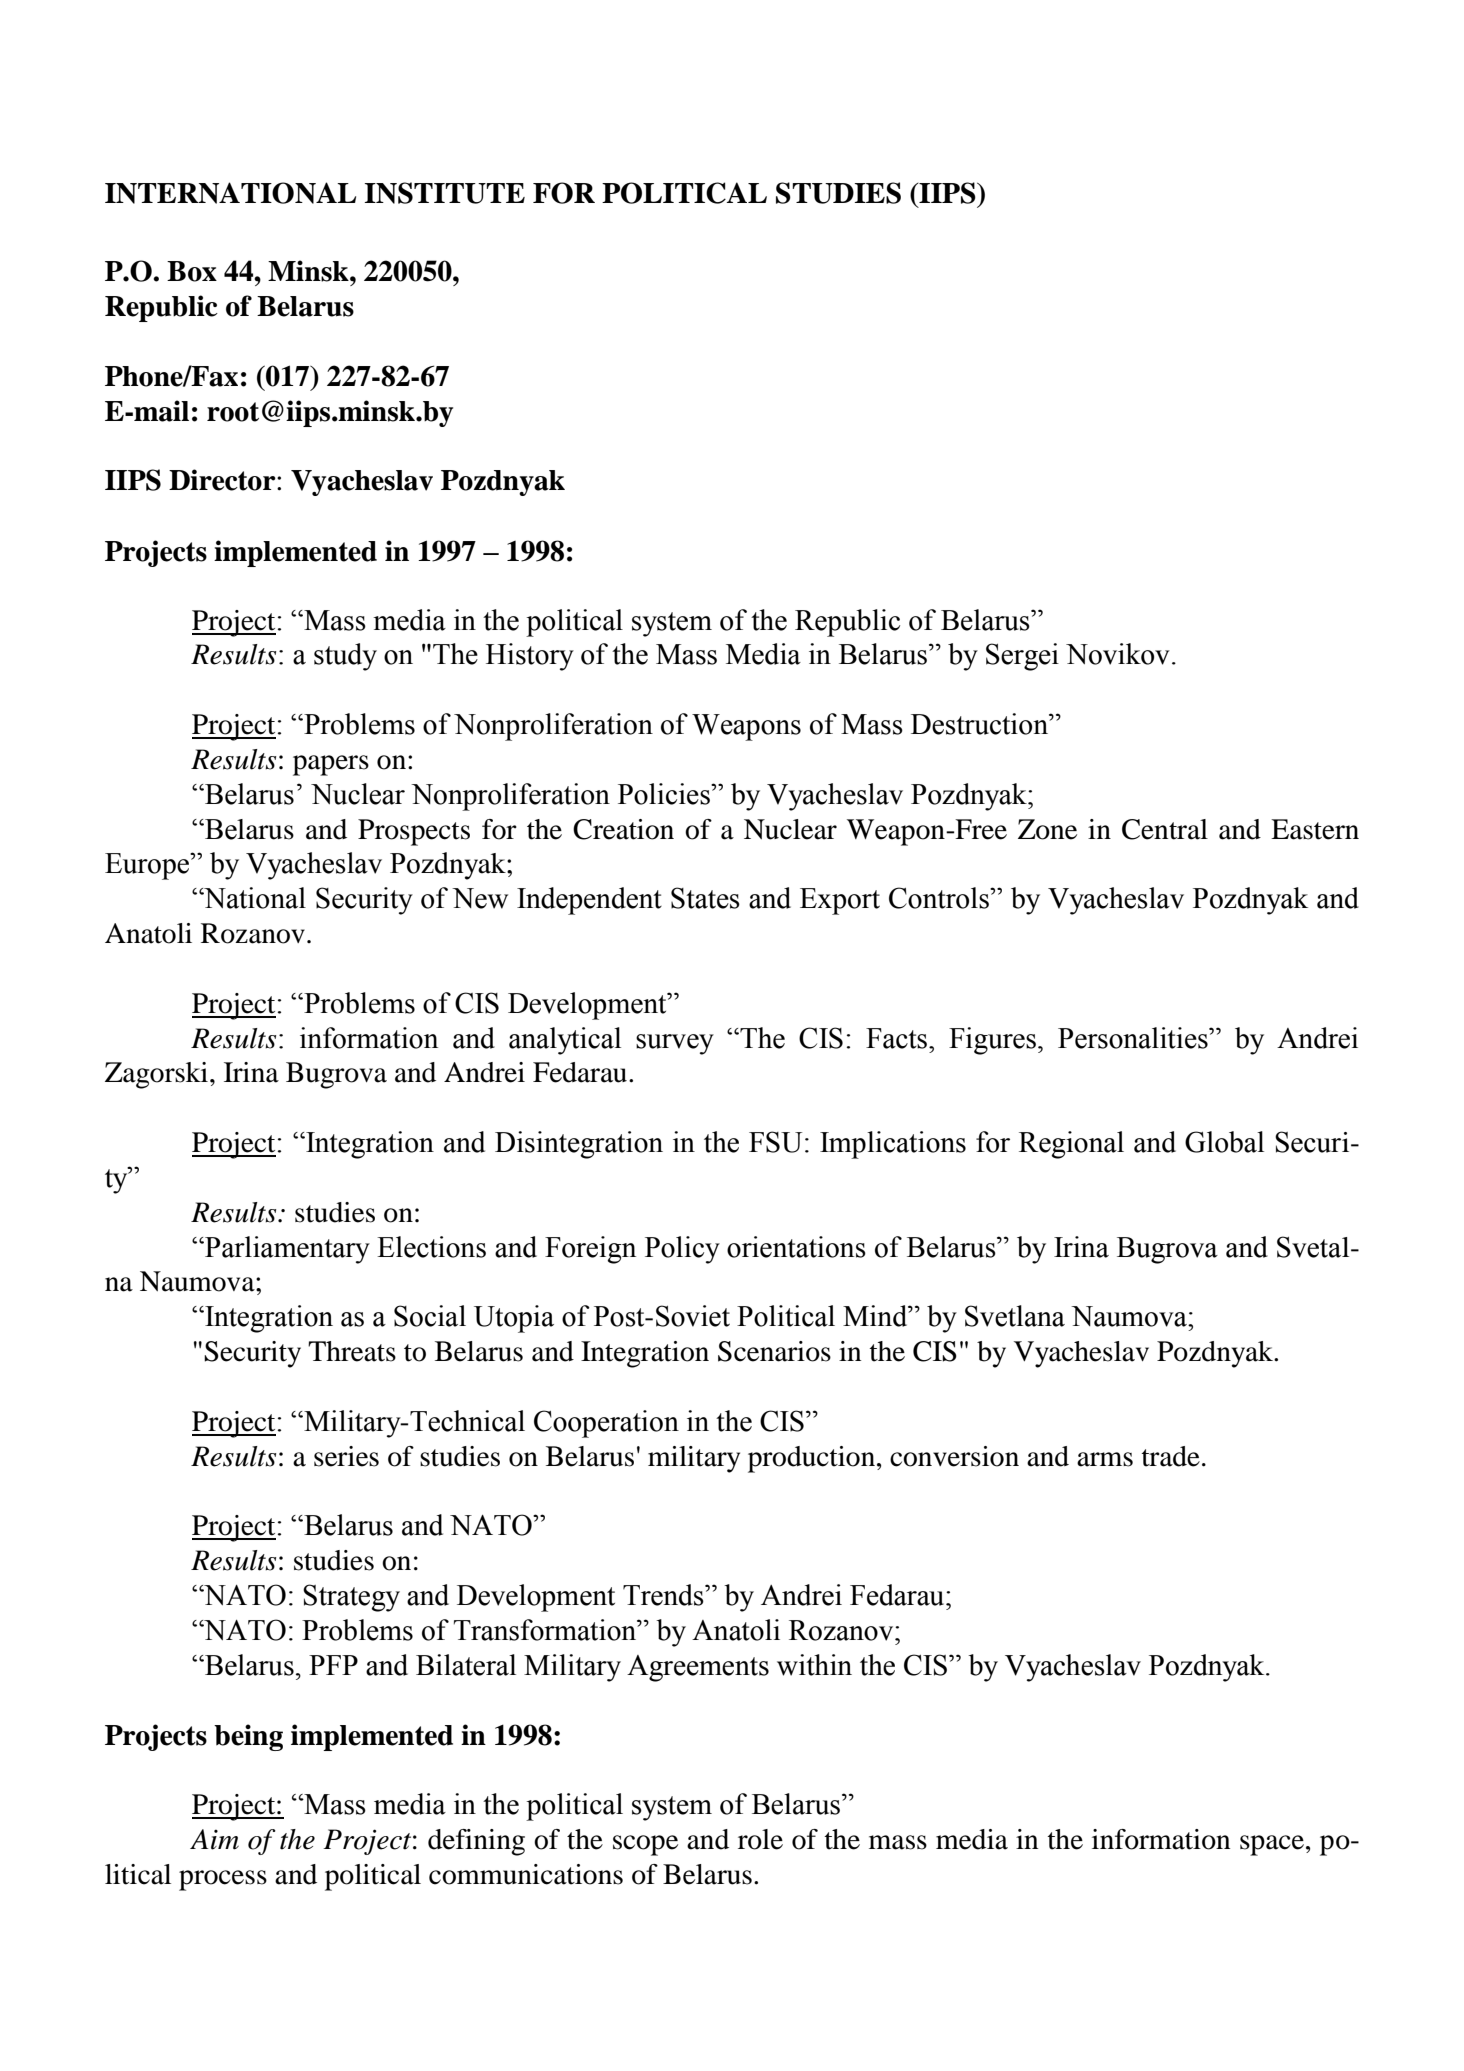 The height and width of the image is (2071, 1464). What do you see at coordinates (665, 794) in the image?
I see `Policies` at bounding box center [665, 794].
